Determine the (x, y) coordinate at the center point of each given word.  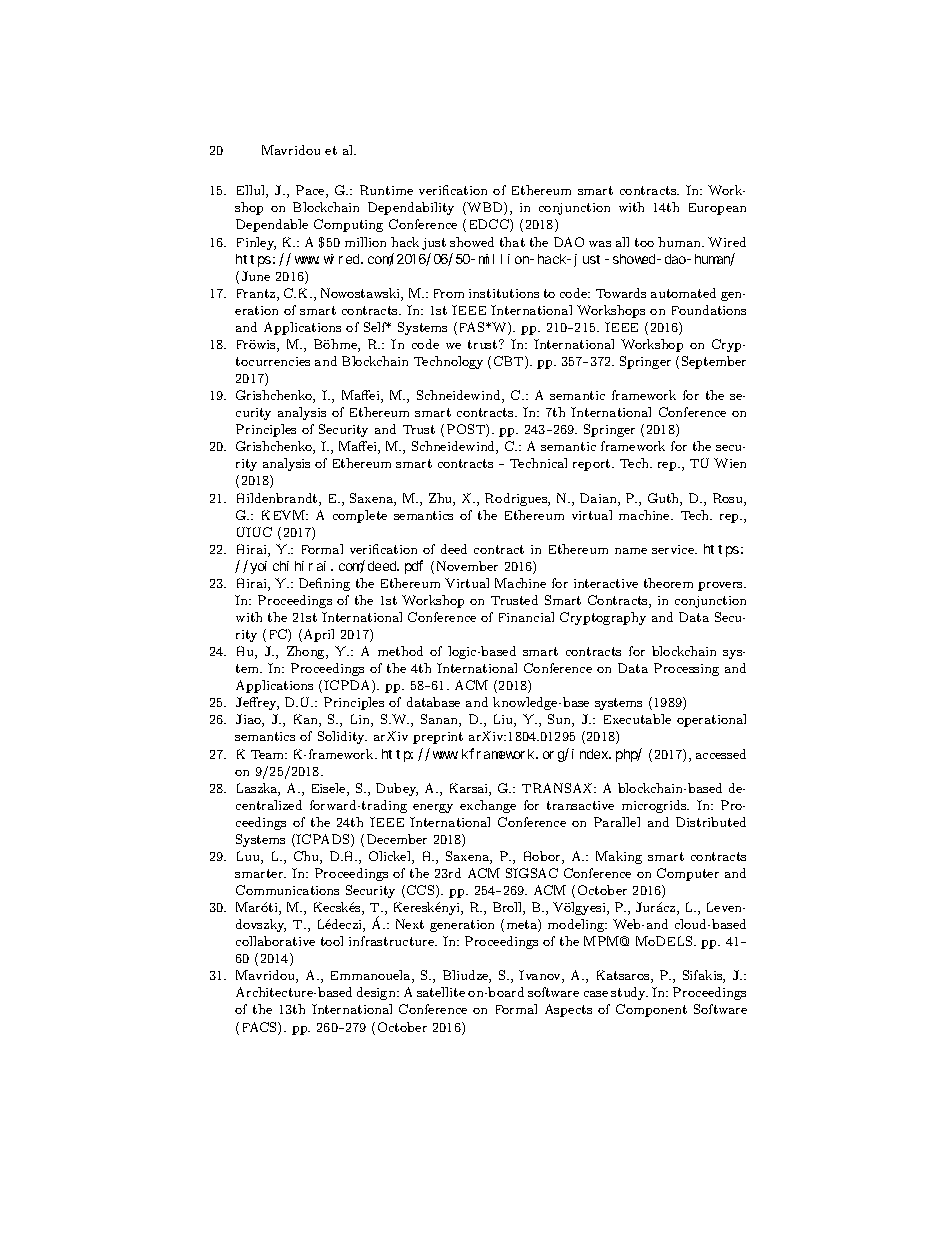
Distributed (711, 822)
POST (467, 430)
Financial (526, 617)
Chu (307, 857)
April (319, 635)
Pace (311, 191)
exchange (488, 806)
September (714, 362)
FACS (261, 1028)
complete (360, 516)
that (512, 242)
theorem (668, 583)
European (717, 209)
